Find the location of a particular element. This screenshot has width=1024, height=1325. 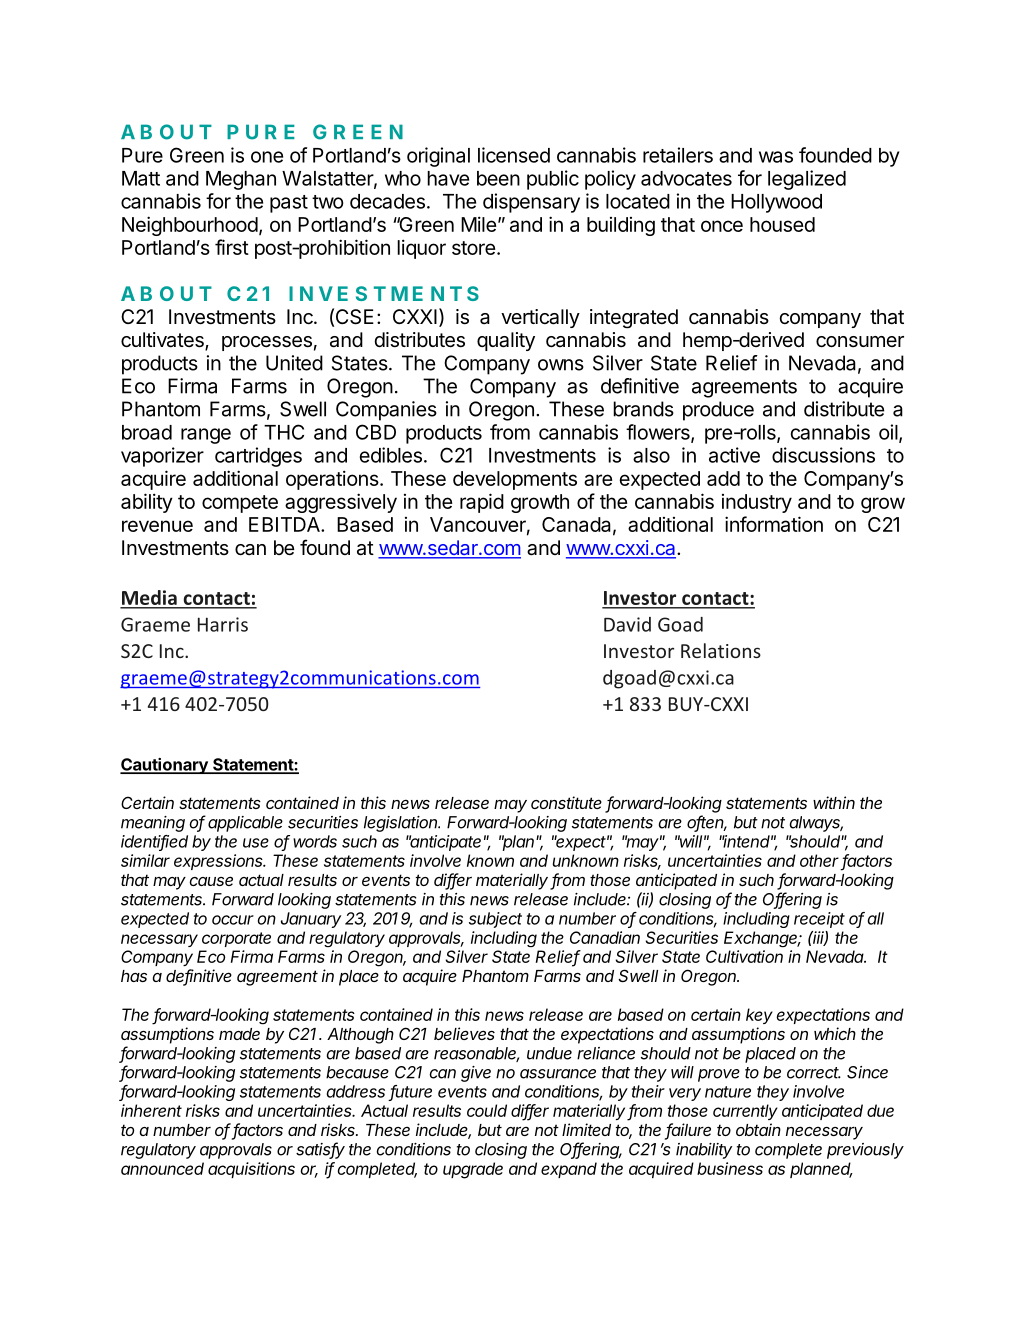

Harris is located at coordinates (223, 624).
